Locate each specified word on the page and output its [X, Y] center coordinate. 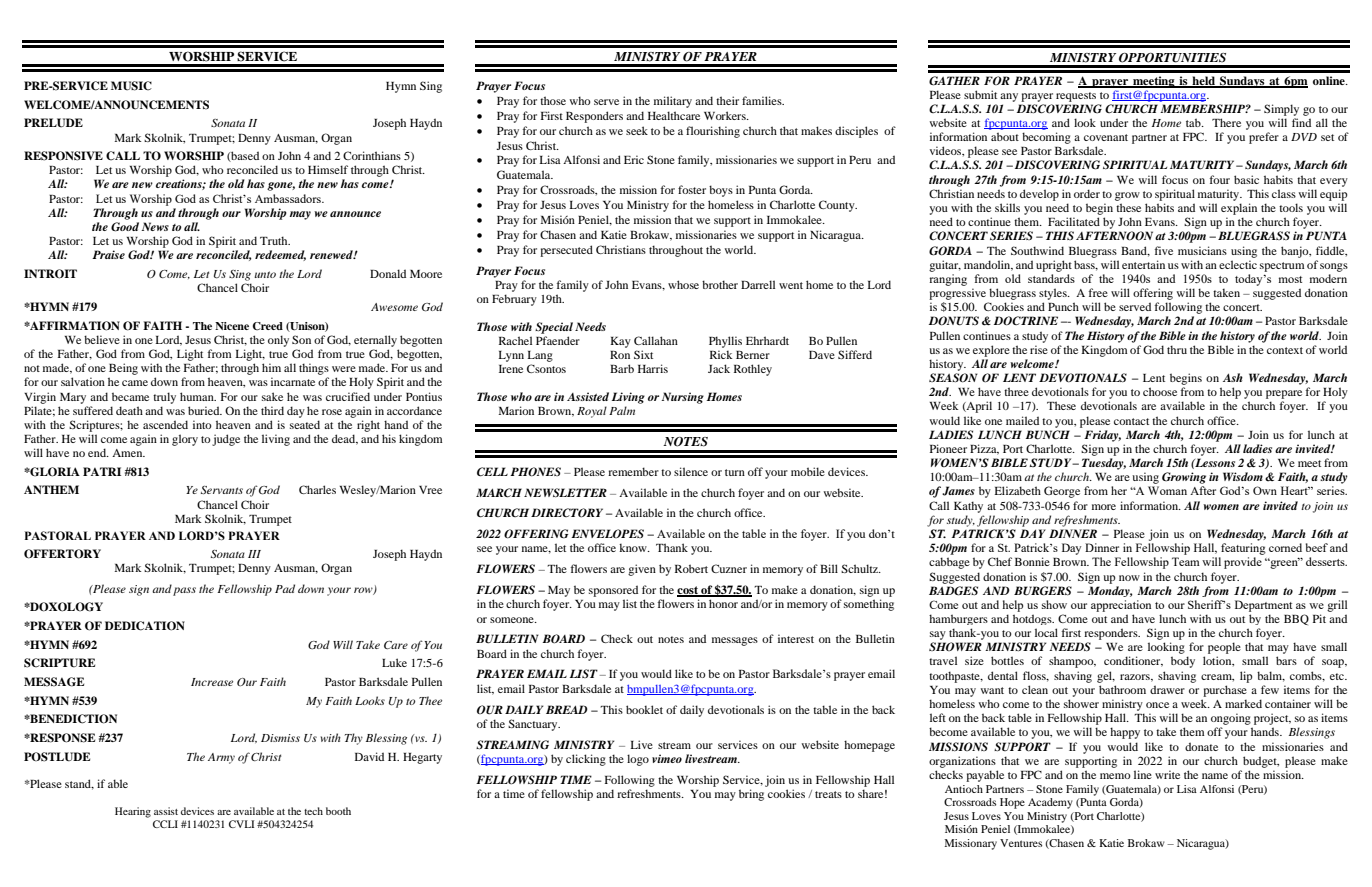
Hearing [133, 812]
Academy [1050, 803]
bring [751, 795]
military [673, 102]
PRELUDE [53, 123]
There [1226, 122]
